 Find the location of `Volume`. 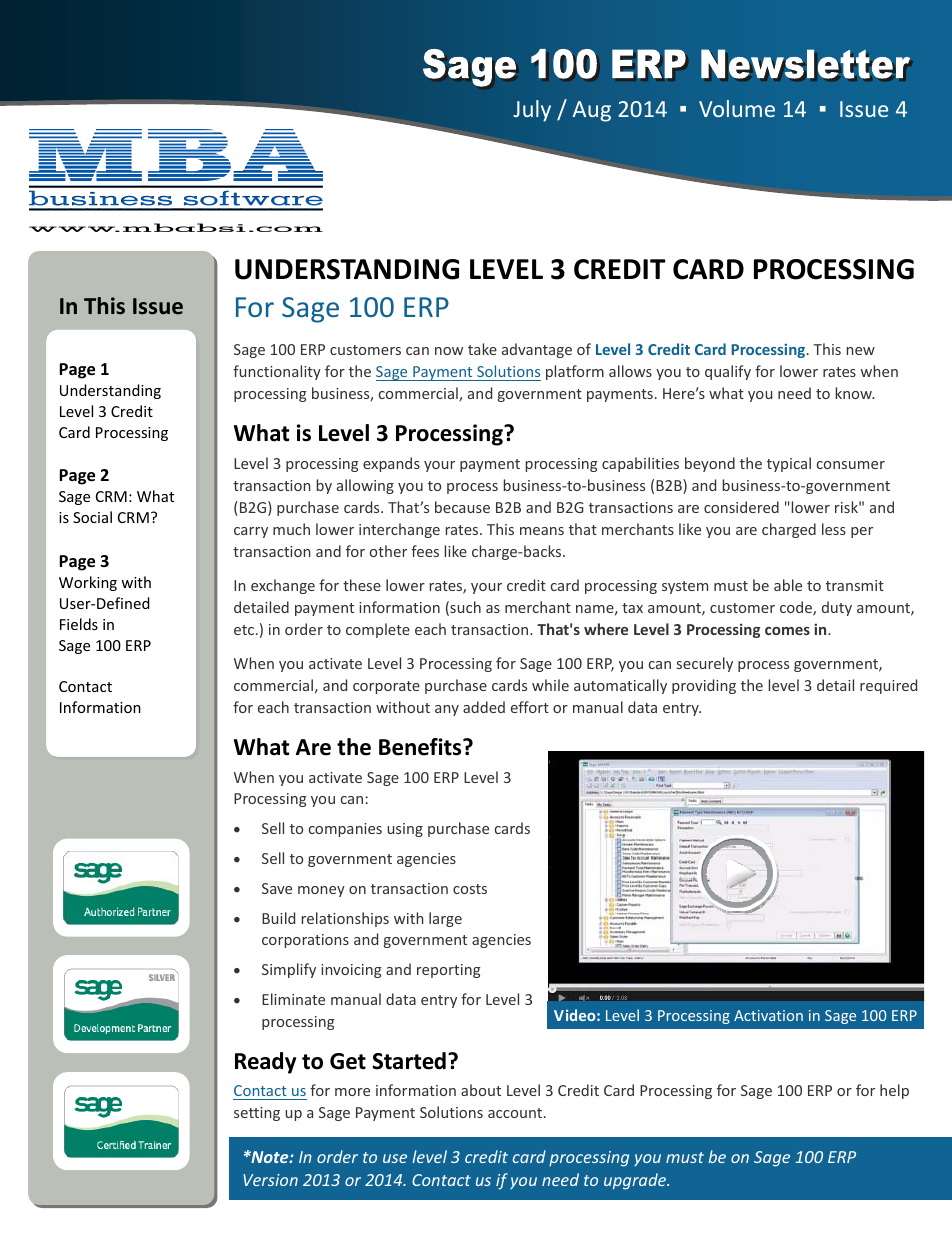

Volume is located at coordinates (737, 108).
